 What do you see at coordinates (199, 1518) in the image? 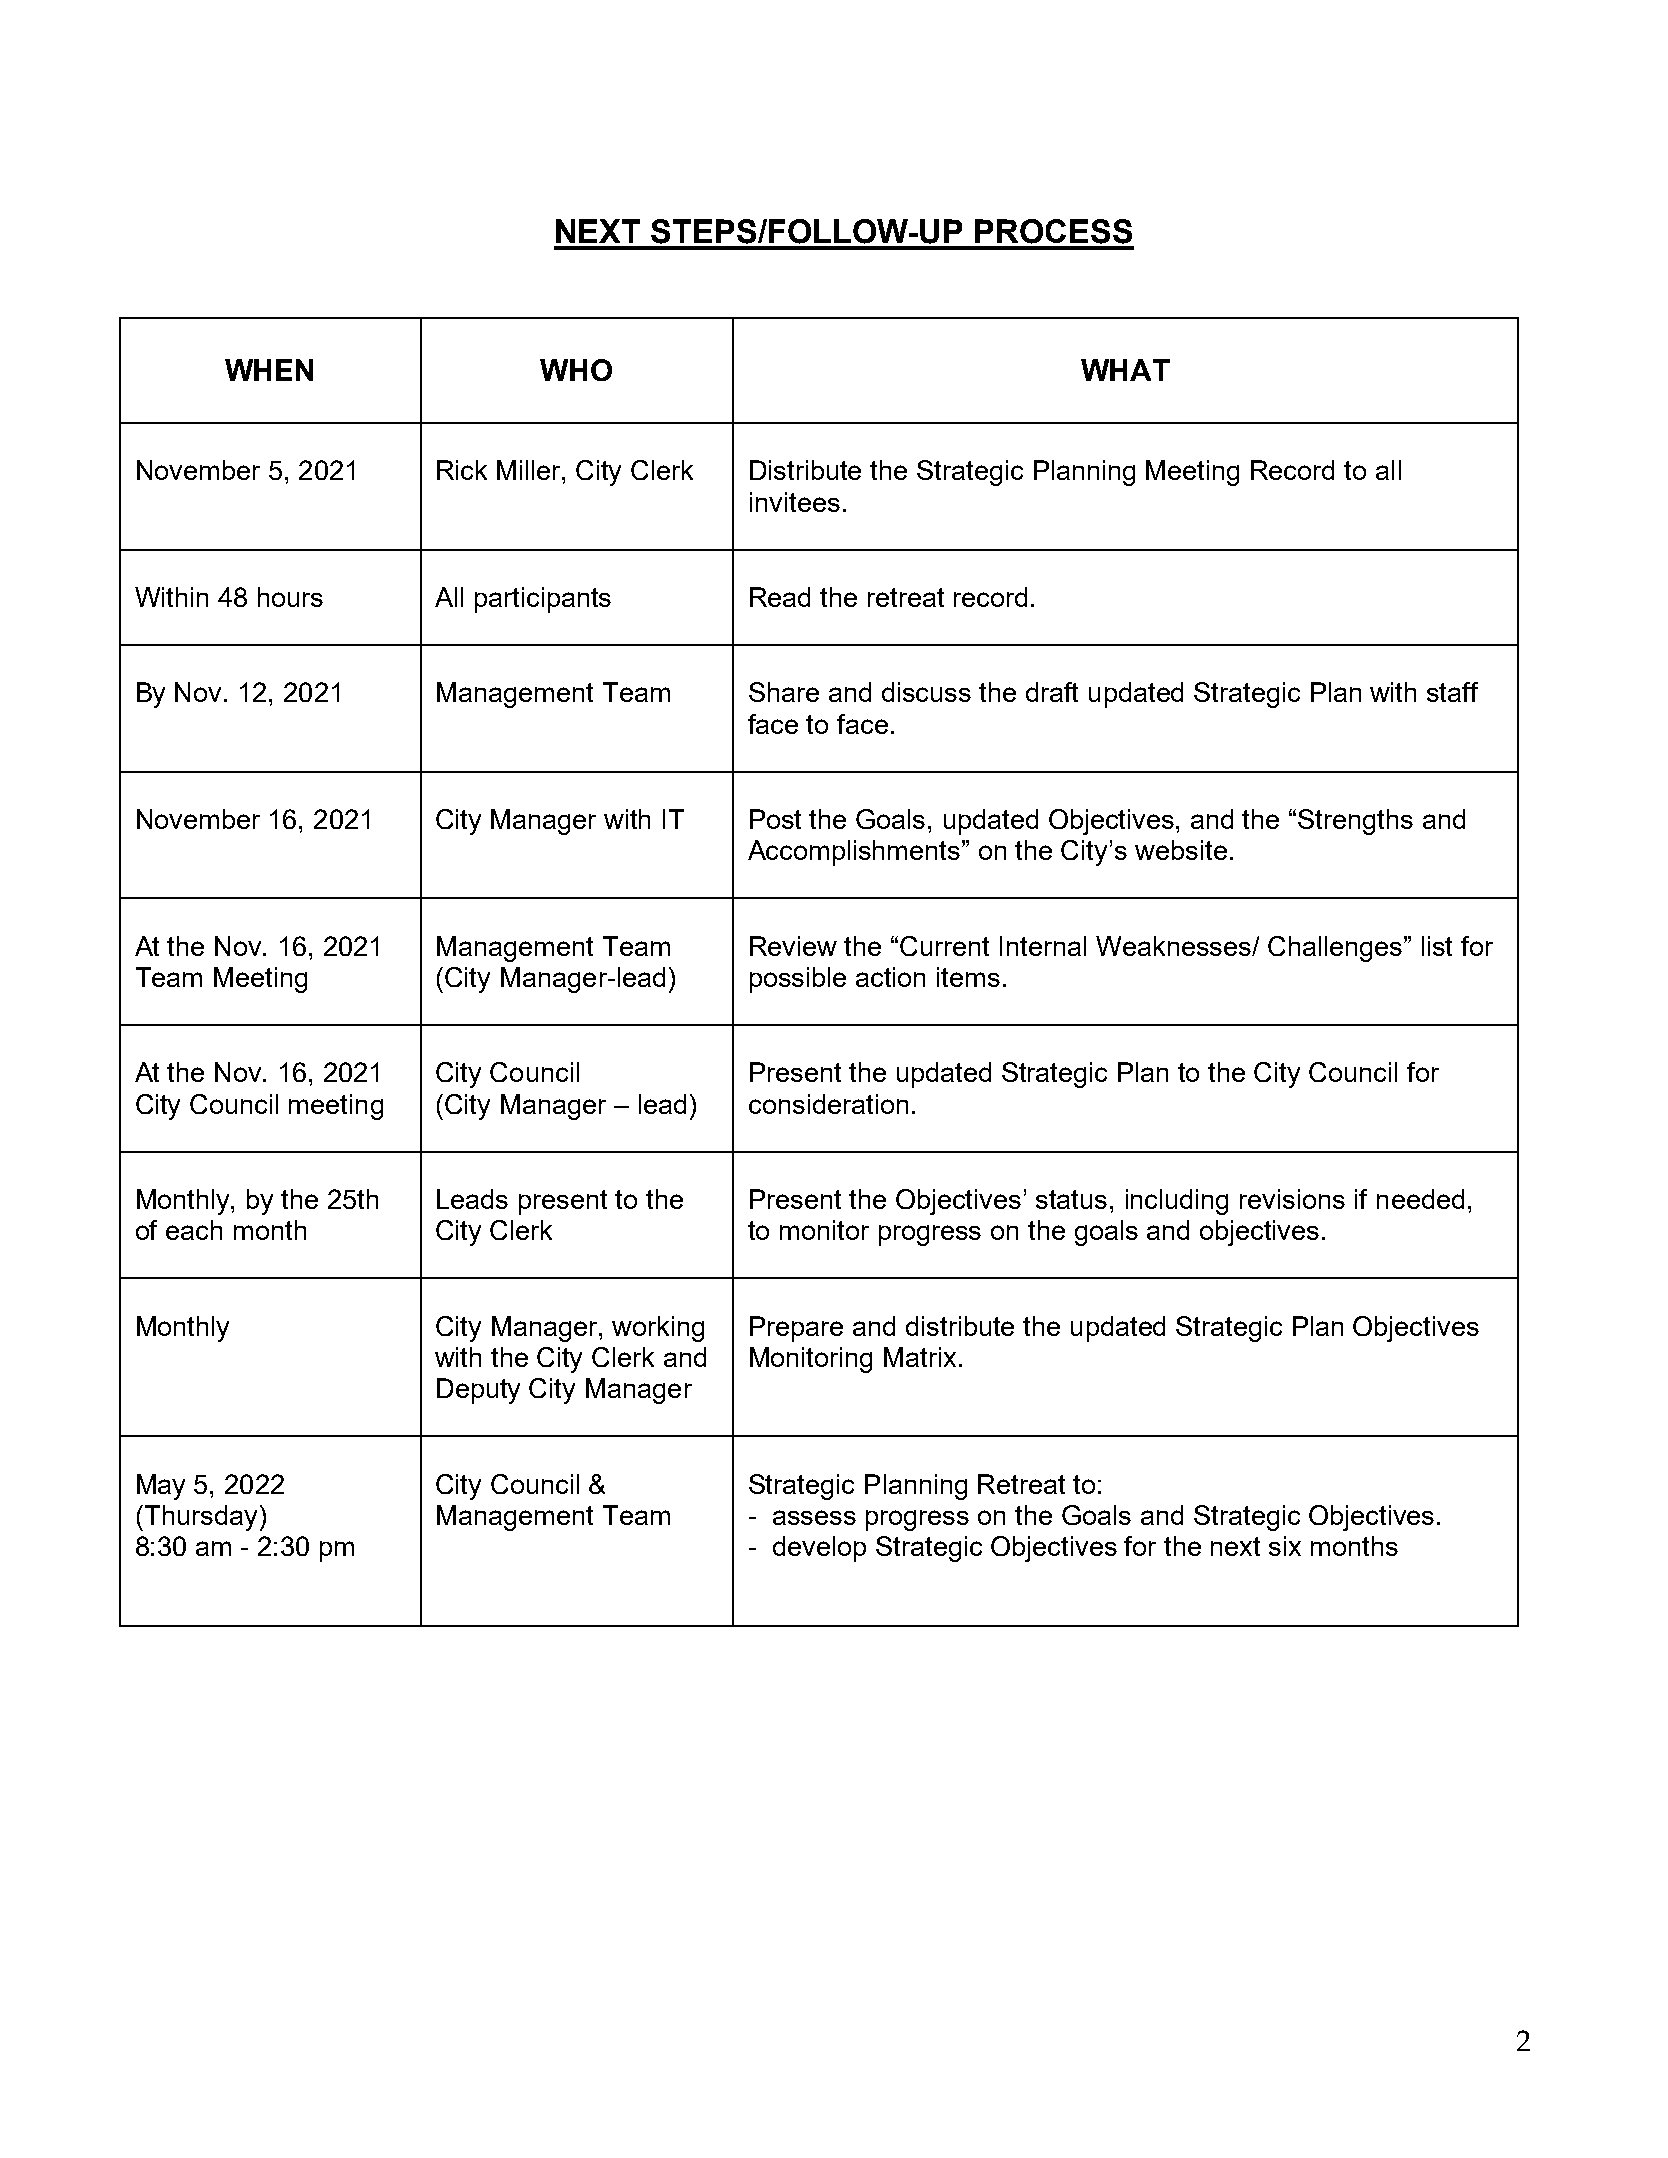
I see `Thursday` at bounding box center [199, 1518].
